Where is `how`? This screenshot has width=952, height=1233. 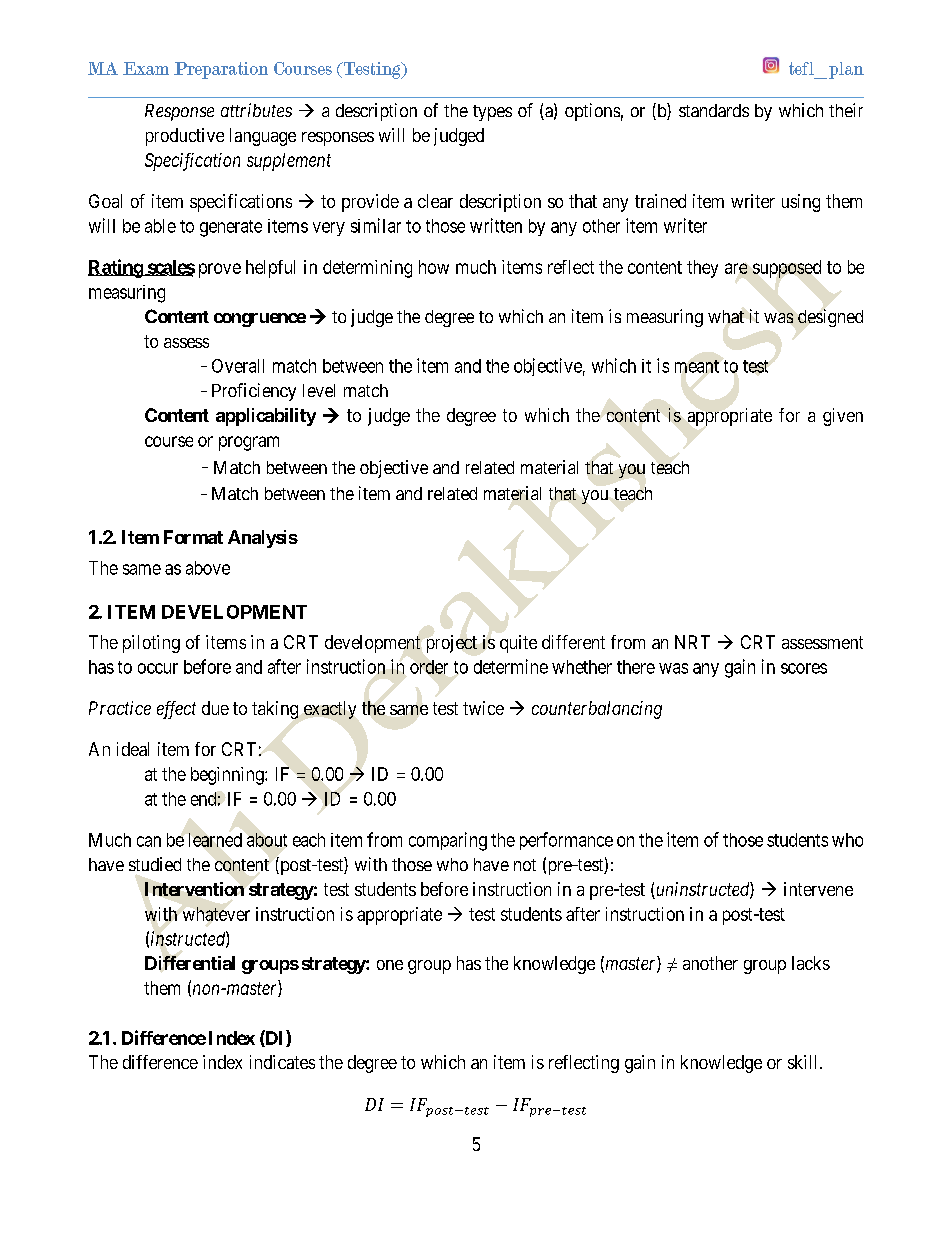 how is located at coordinates (434, 267).
